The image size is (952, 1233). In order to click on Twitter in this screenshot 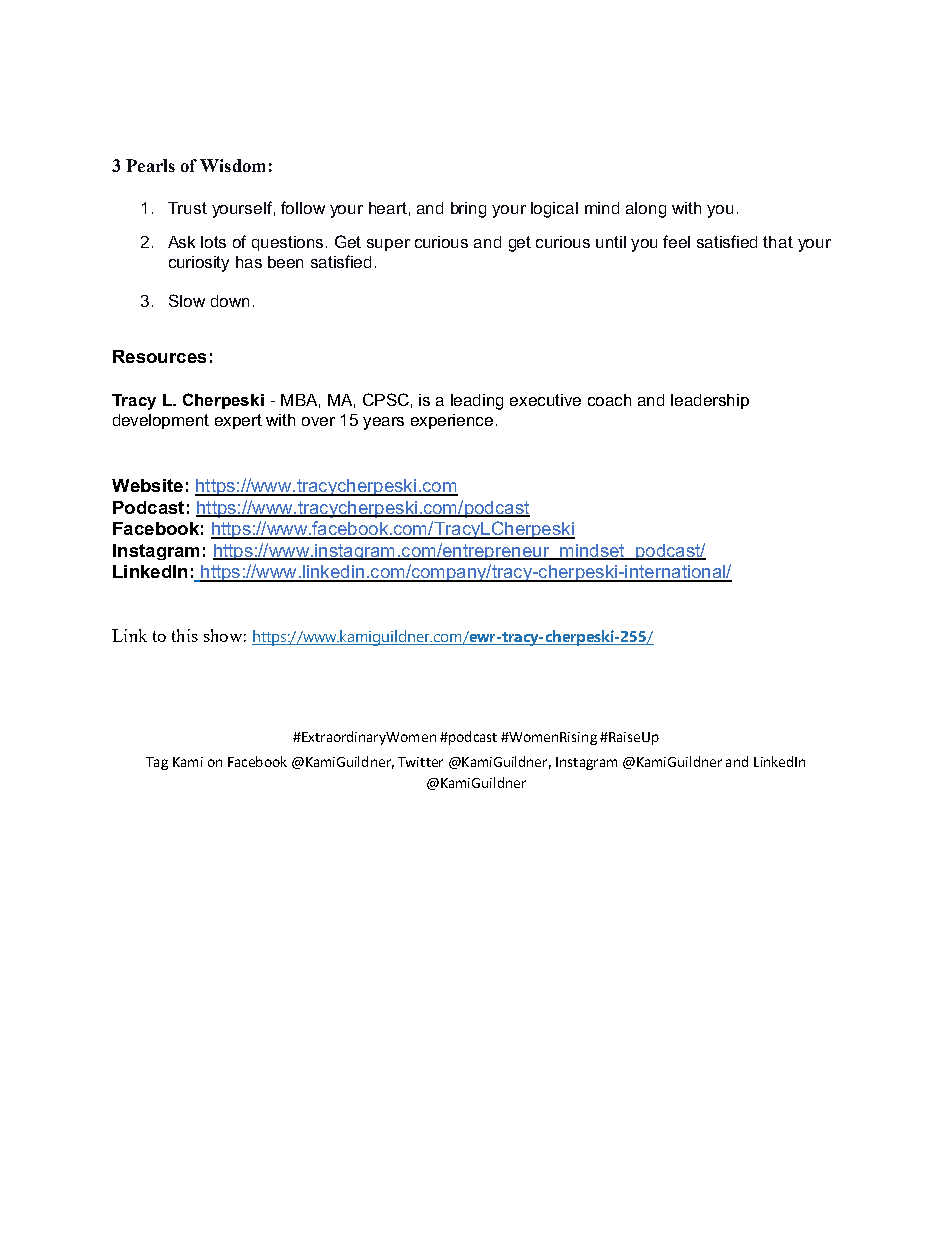, I will do `click(420, 762)`.
